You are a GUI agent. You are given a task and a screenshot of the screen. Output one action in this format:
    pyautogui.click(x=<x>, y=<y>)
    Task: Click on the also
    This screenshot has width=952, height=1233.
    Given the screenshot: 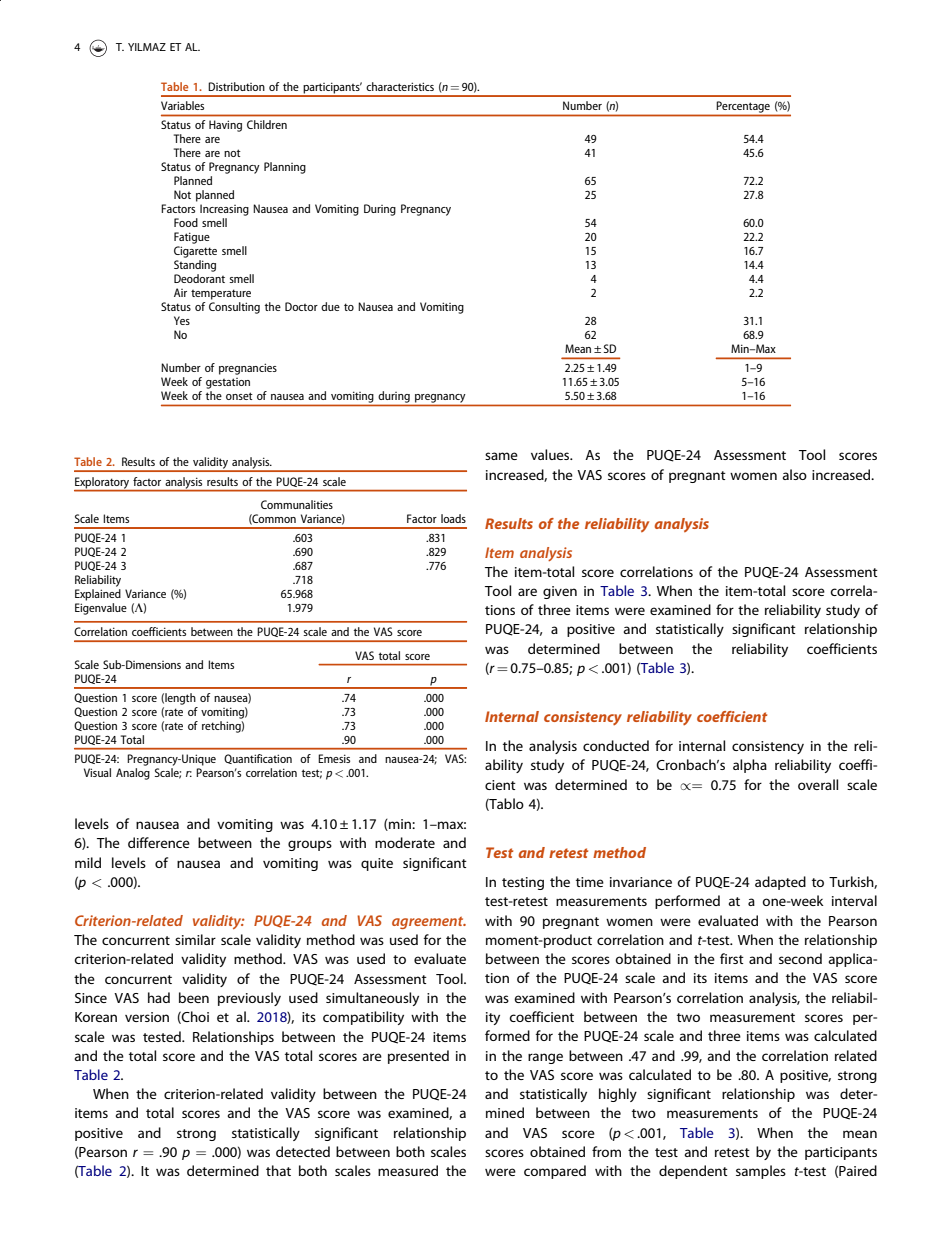 What is the action you would take?
    pyautogui.click(x=794, y=474)
